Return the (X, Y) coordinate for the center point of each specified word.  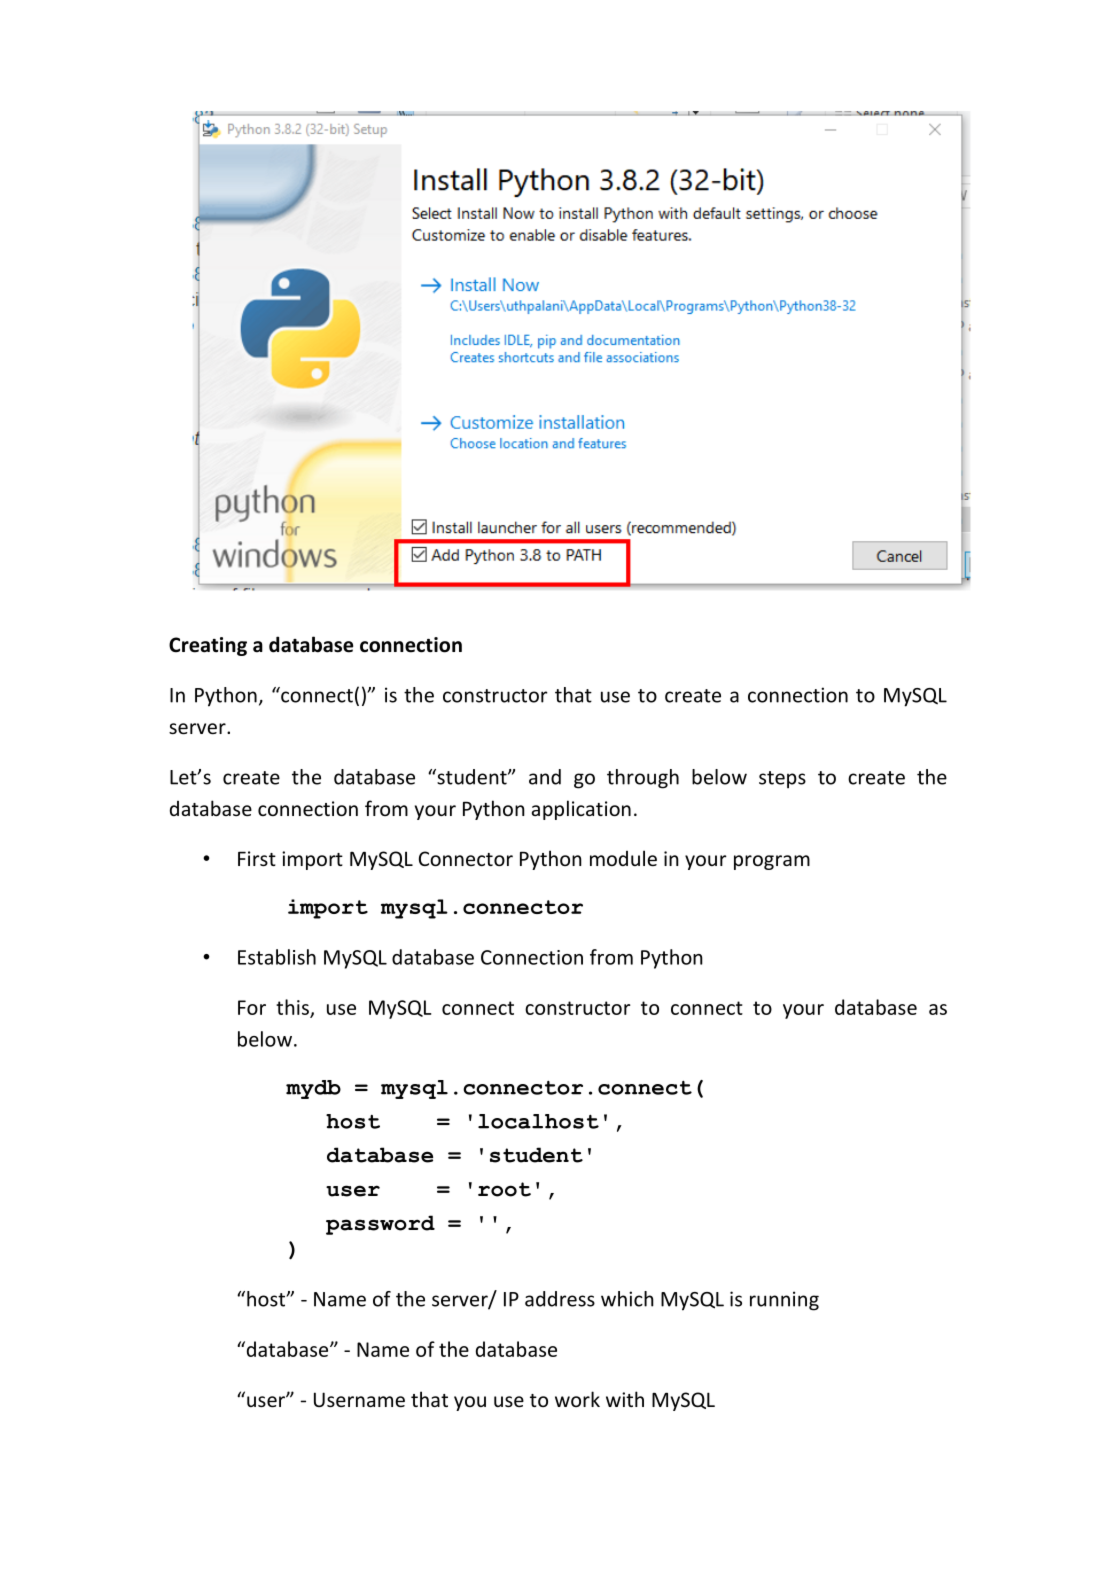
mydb (313, 1089)
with (625, 1399)
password (380, 1225)
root (504, 1189)
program (772, 862)
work (577, 1399)
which (627, 1299)
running (784, 1301)
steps (782, 780)
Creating (208, 646)
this (293, 1008)
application (581, 810)
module (623, 858)
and (545, 777)
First (257, 858)
